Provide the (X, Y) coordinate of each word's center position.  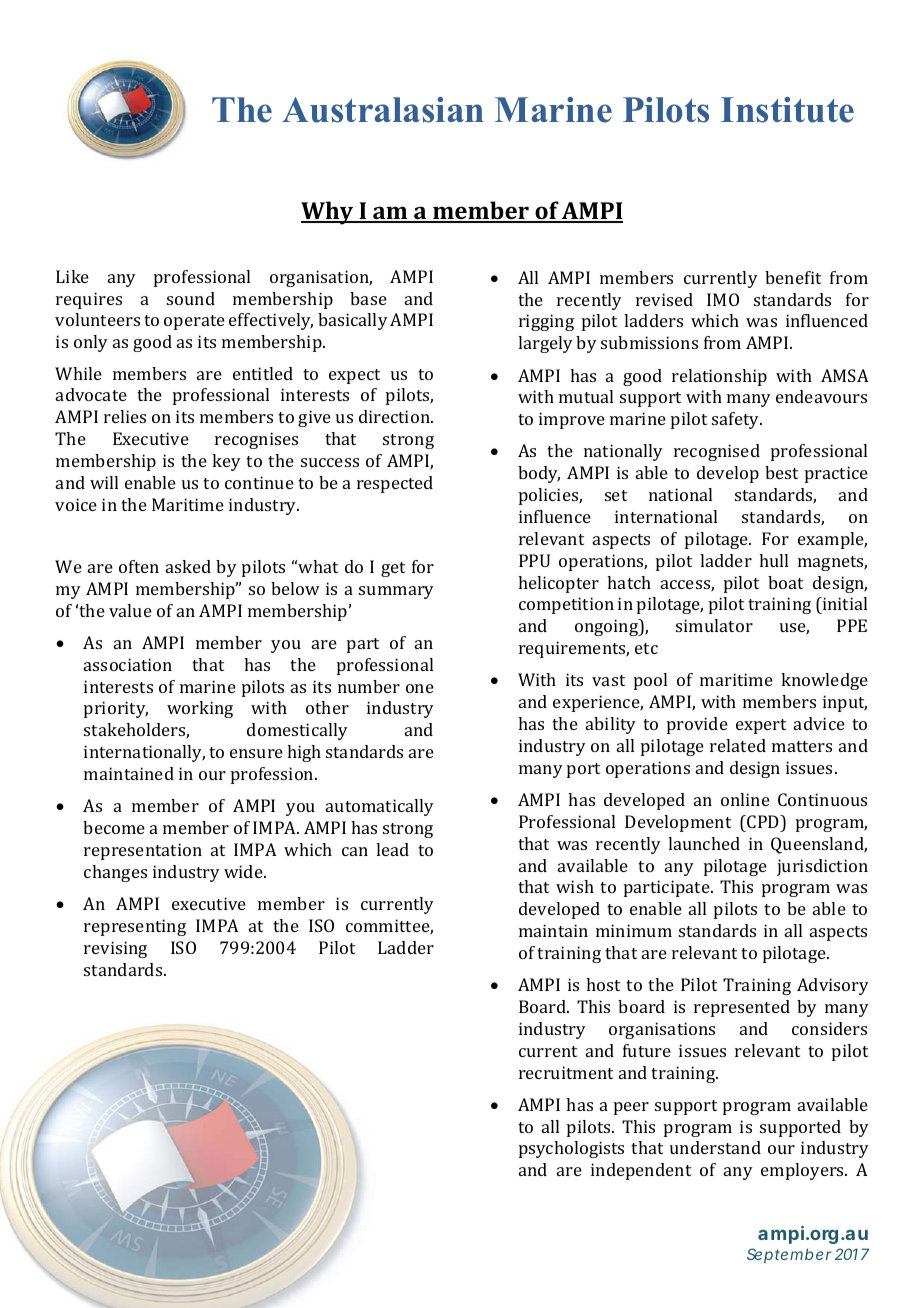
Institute (787, 110)
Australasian (383, 110)
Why (328, 213)
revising (115, 949)
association (128, 664)
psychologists (571, 1149)
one (420, 688)
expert (761, 726)
